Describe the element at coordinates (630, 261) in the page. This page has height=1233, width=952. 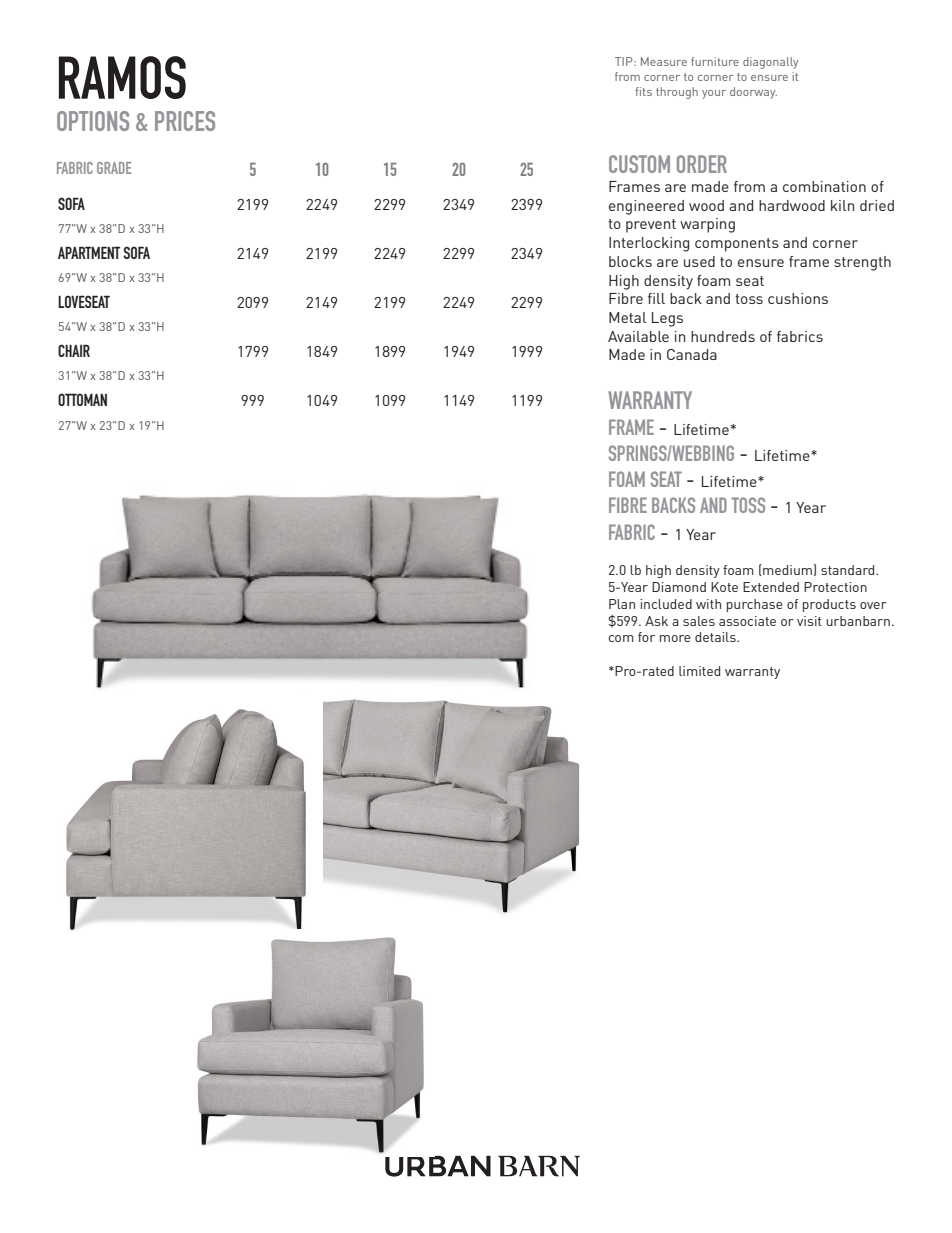
I see `blocks` at that location.
